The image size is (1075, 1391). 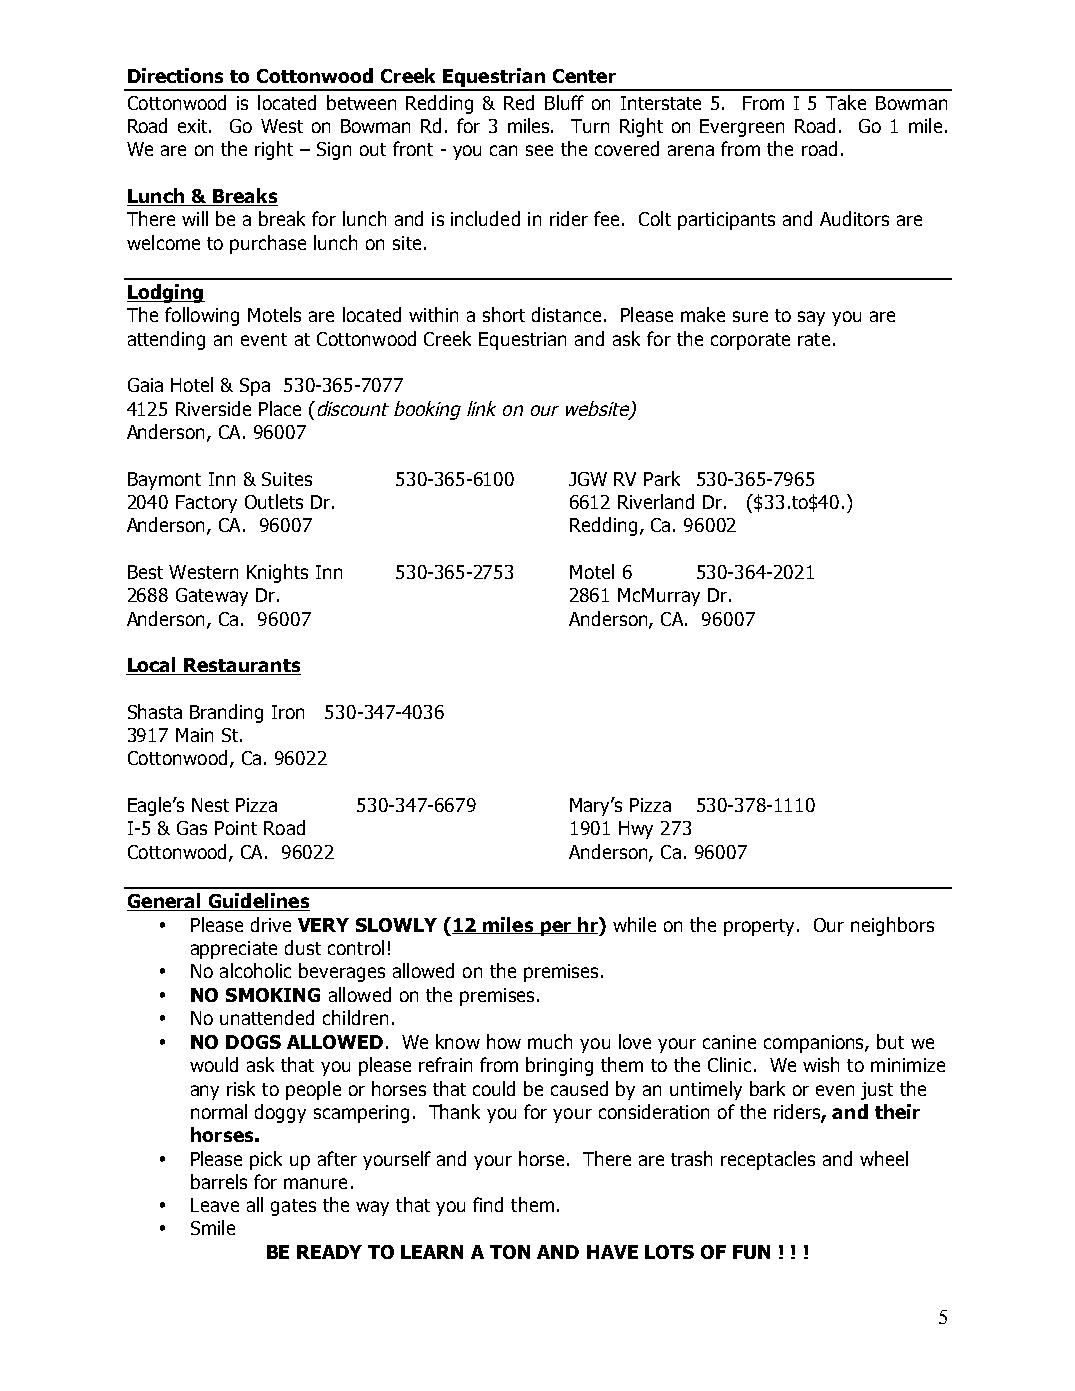 What do you see at coordinates (636, 830) in the screenshot?
I see `Hwy` at bounding box center [636, 830].
